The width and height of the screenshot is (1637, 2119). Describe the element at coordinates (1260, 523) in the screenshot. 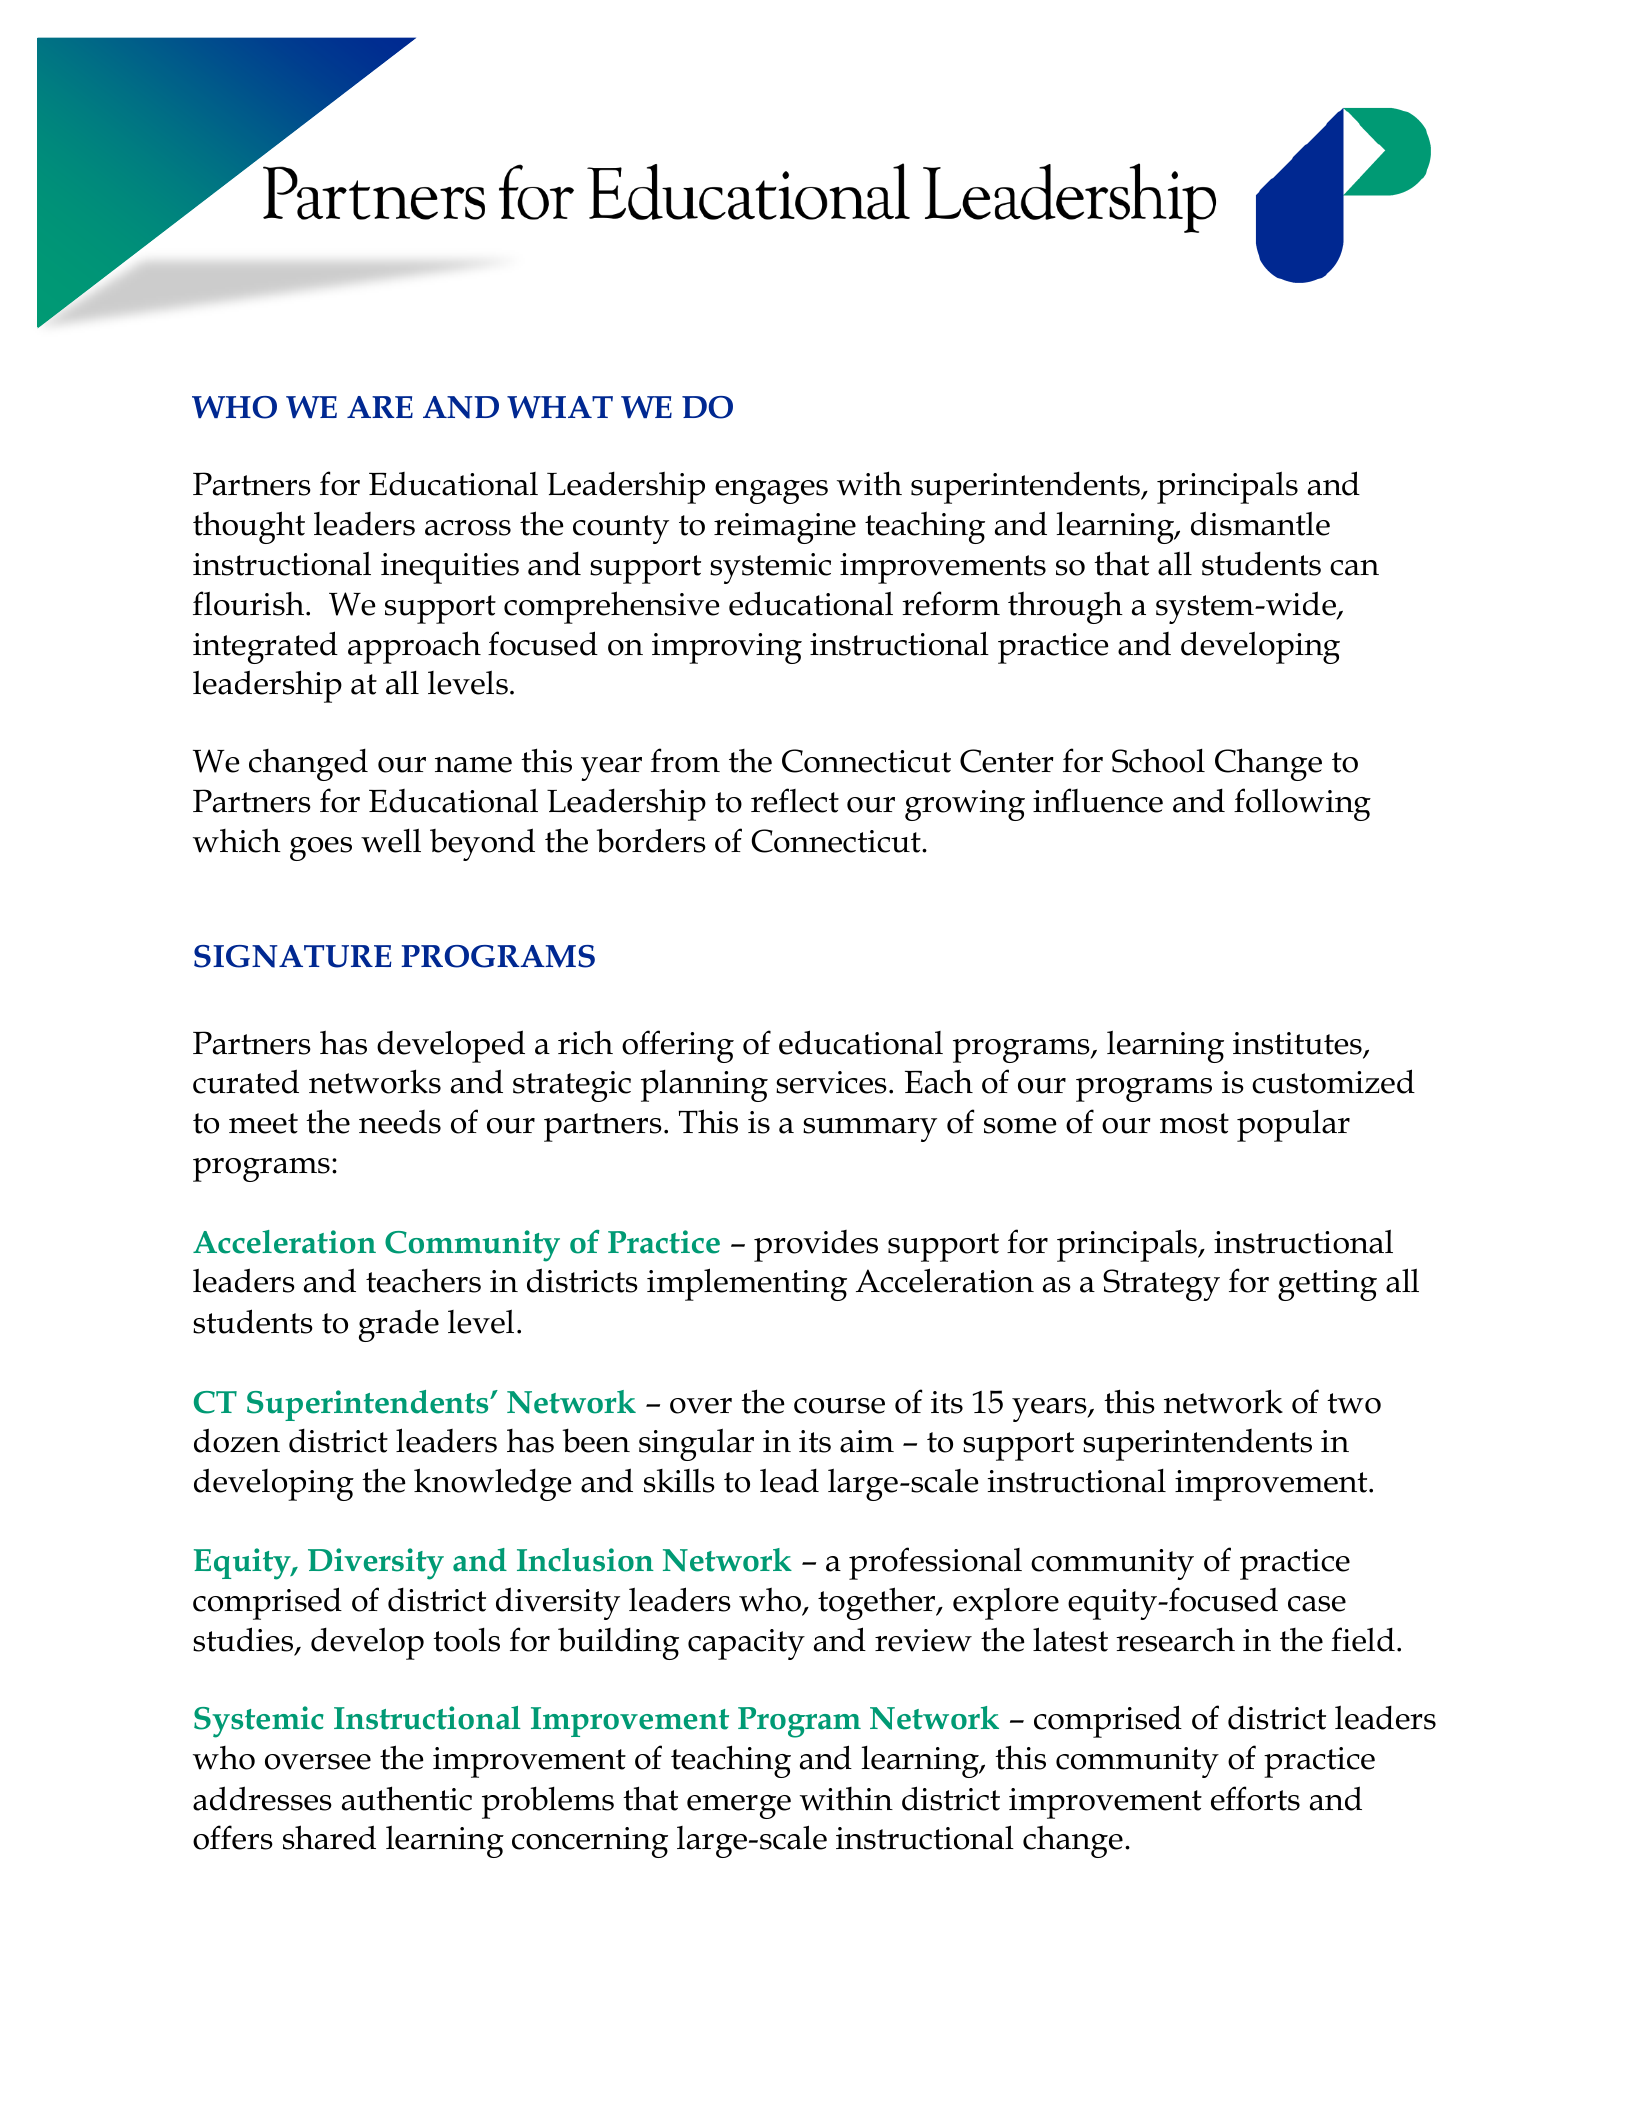

I see `dismantle` at that location.
